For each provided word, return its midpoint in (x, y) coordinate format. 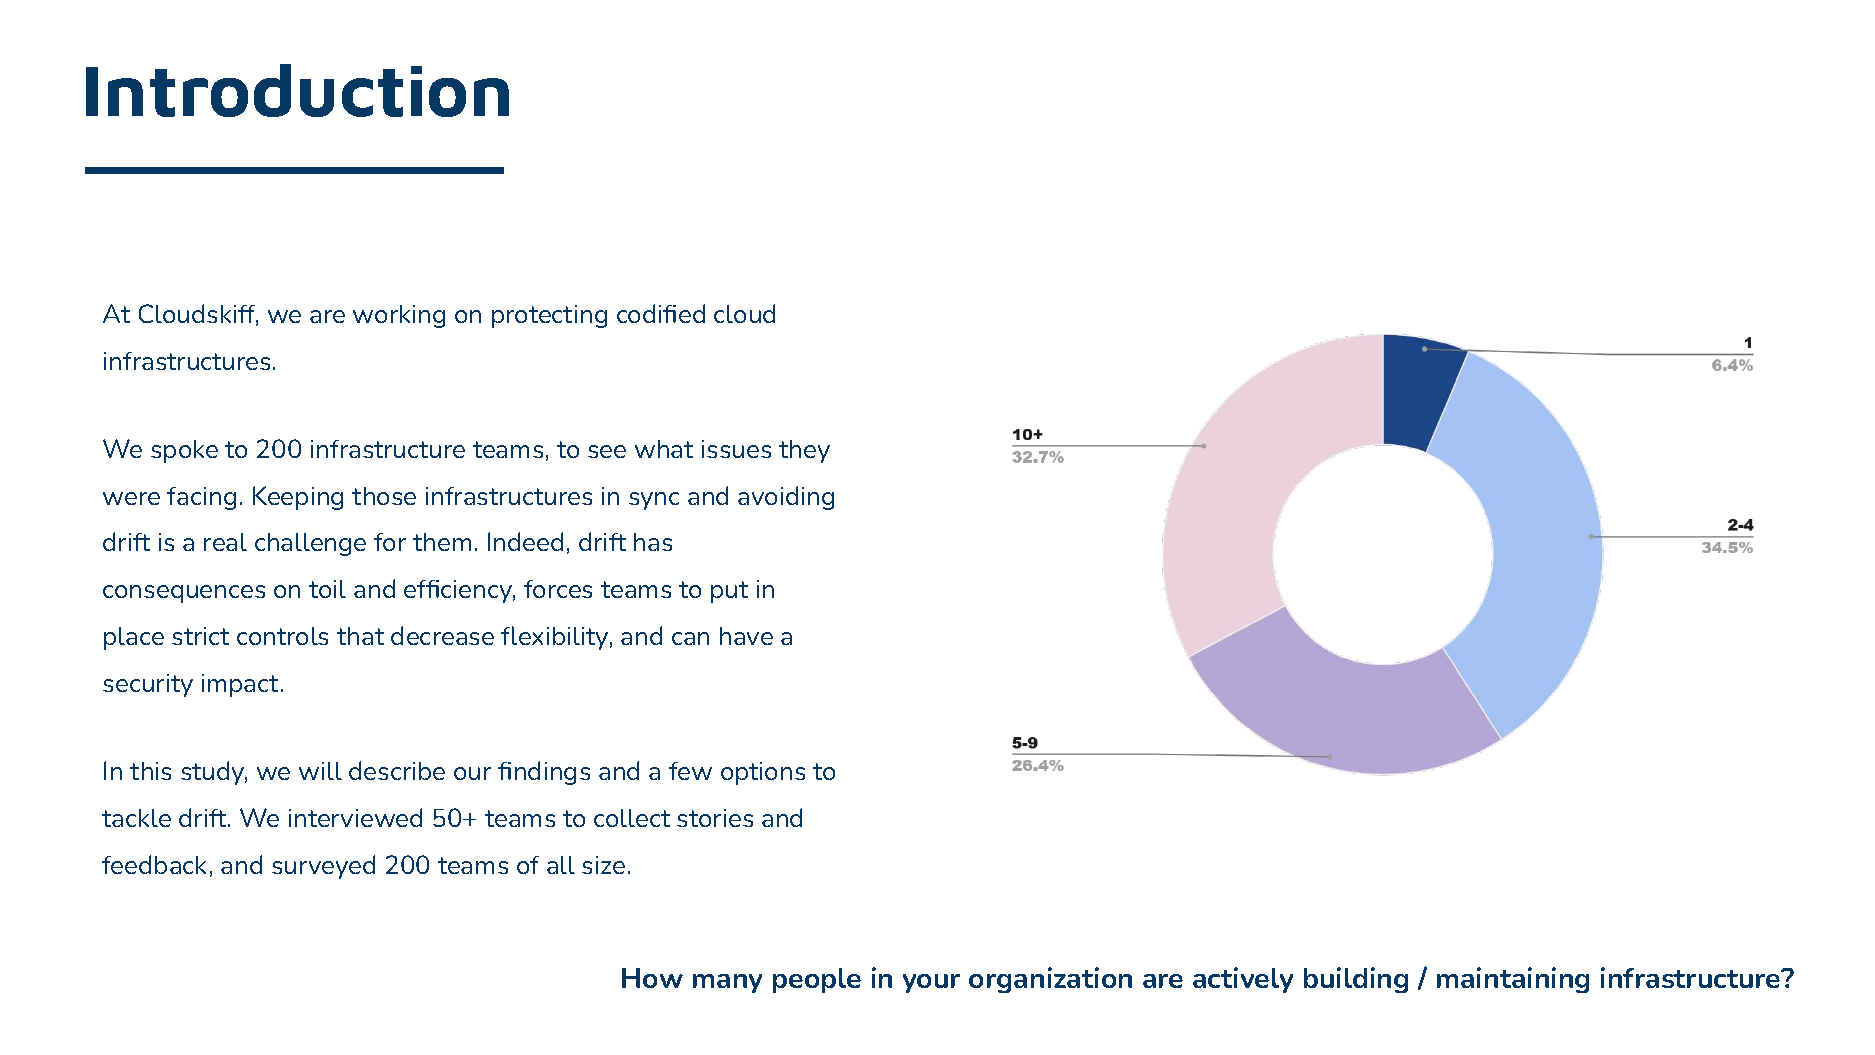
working (399, 316)
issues (736, 449)
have (746, 636)
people (817, 980)
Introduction (297, 90)
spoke (184, 451)
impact (242, 685)
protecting (549, 316)
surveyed (323, 867)
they (804, 451)
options (763, 773)
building (1356, 980)
